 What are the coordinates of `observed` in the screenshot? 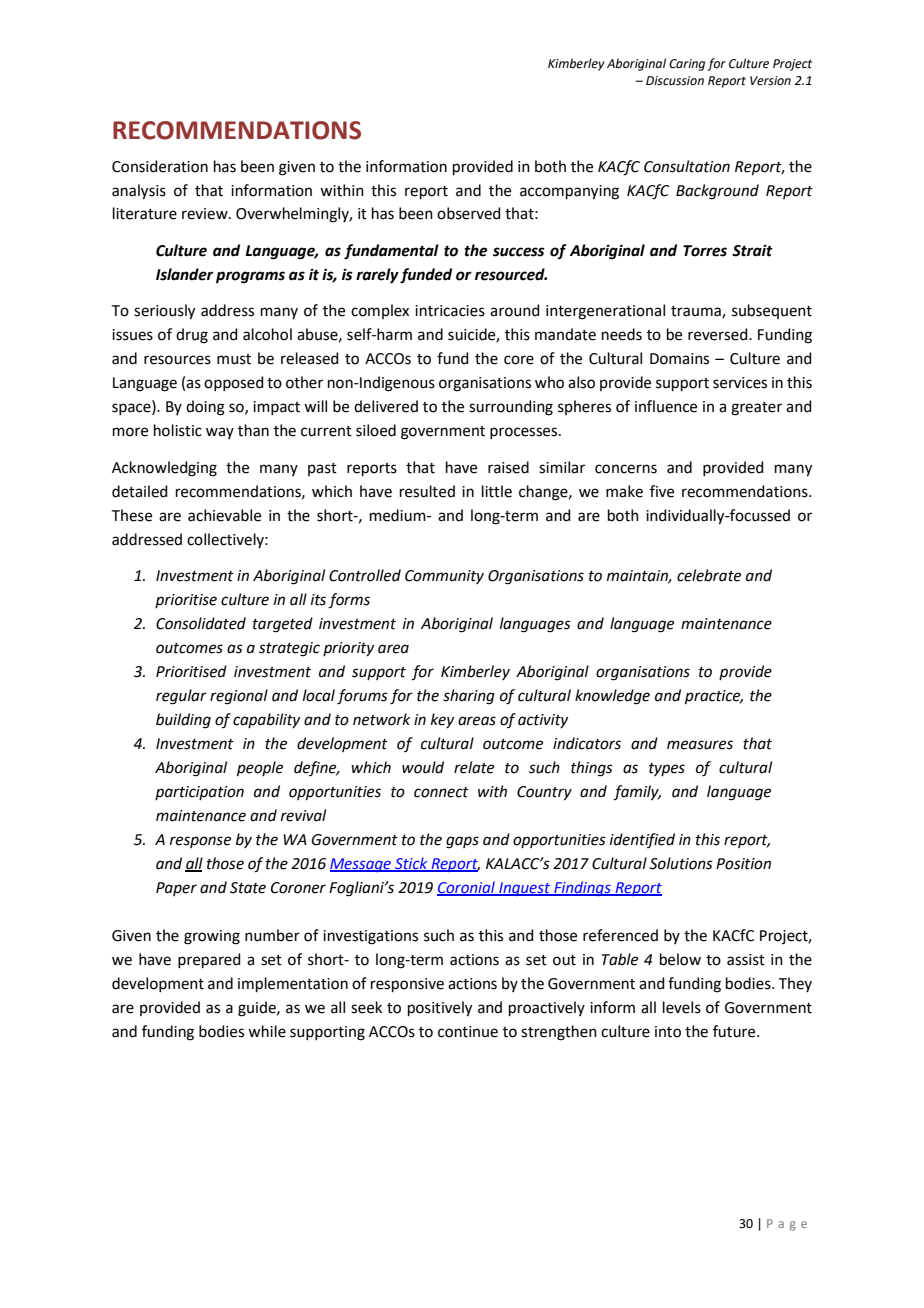 It's located at (469, 213).
